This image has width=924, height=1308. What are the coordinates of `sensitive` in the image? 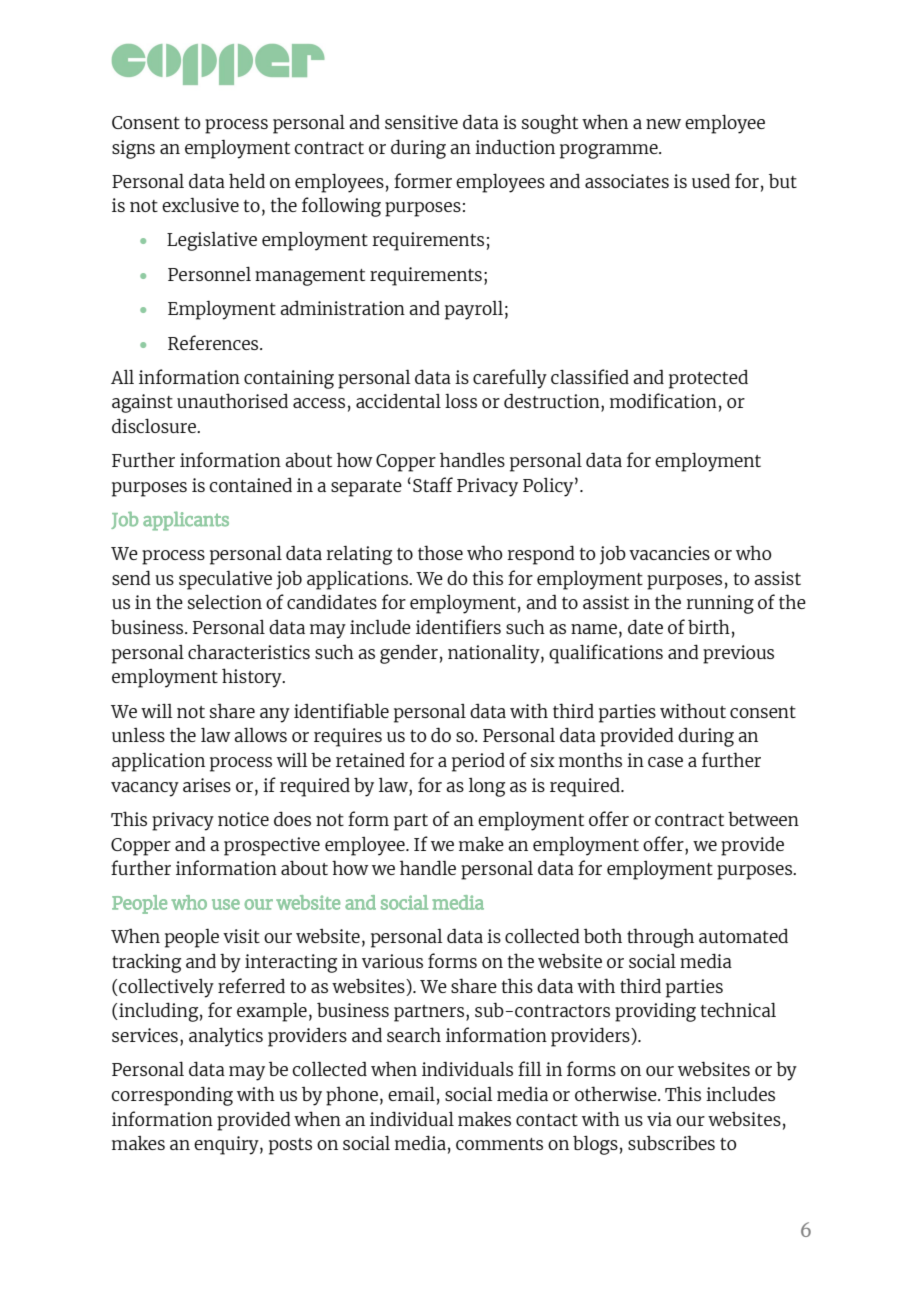 It's located at (421, 122).
